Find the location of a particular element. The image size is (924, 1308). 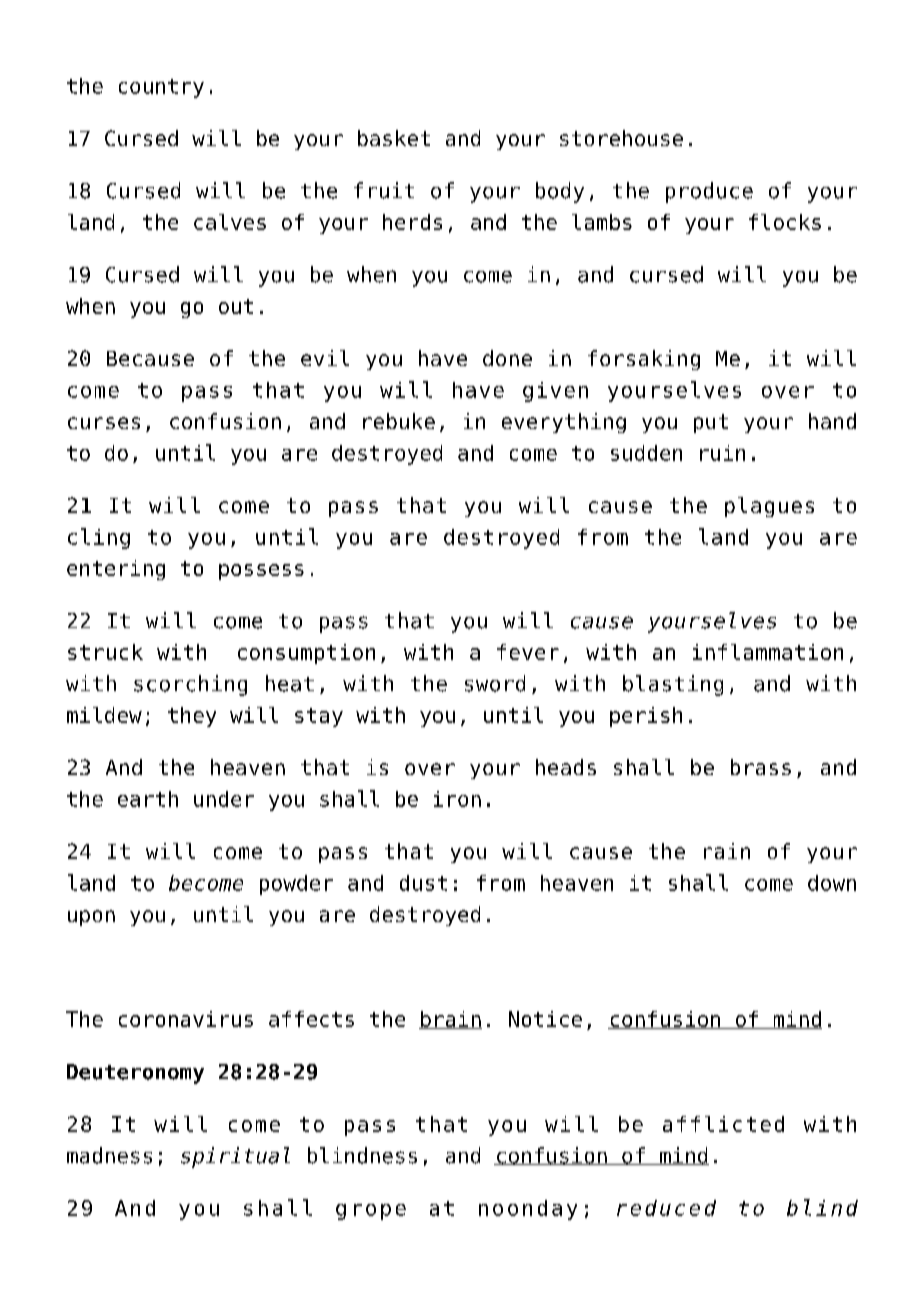

dust is located at coordinates (423, 883).
